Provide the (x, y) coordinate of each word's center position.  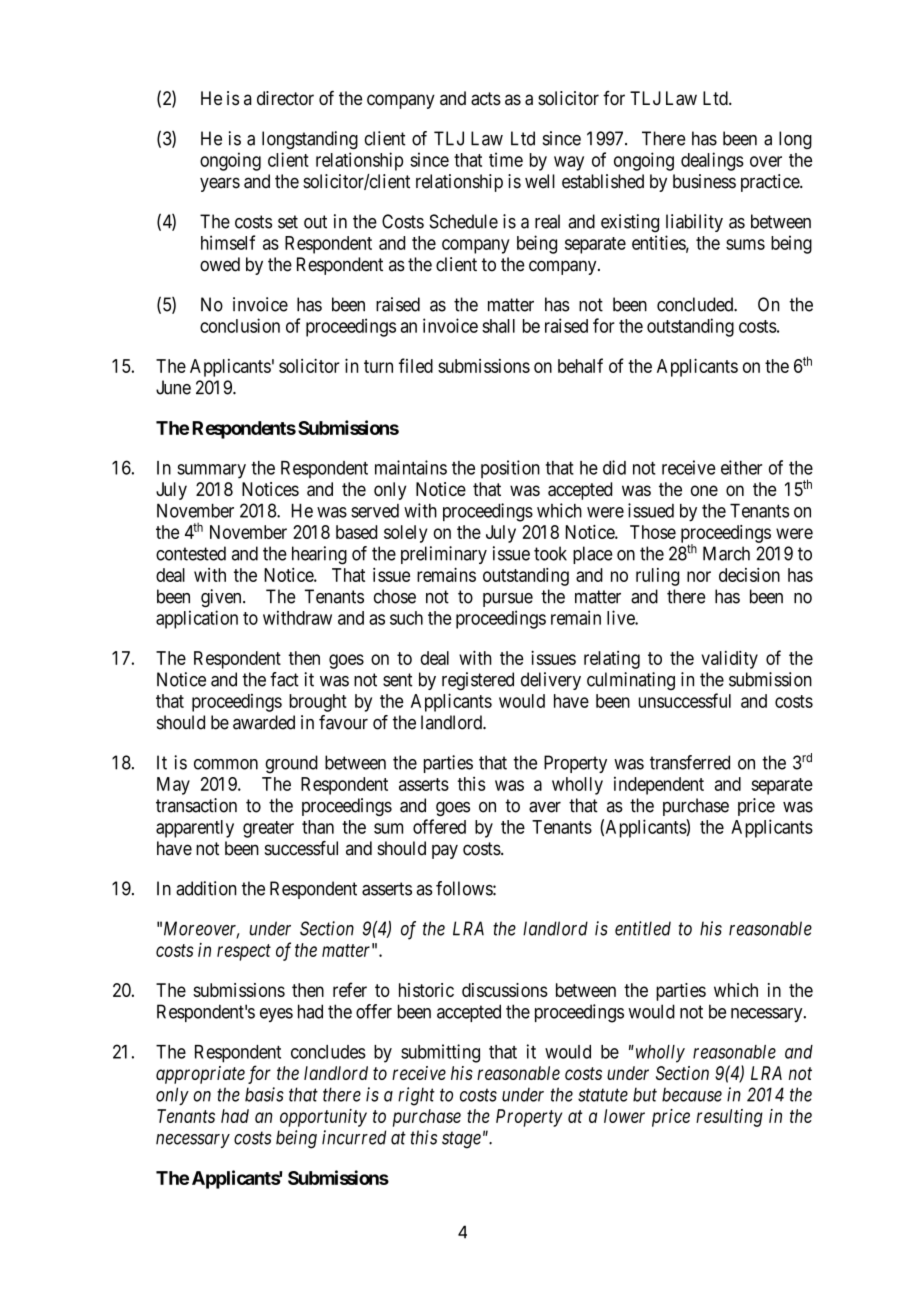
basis (264, 1094)
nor (699, 576)
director (285, 98)
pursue (508, 600)
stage (461, 1140)
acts (486, 99)
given (222, 598)
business (704, 181)
